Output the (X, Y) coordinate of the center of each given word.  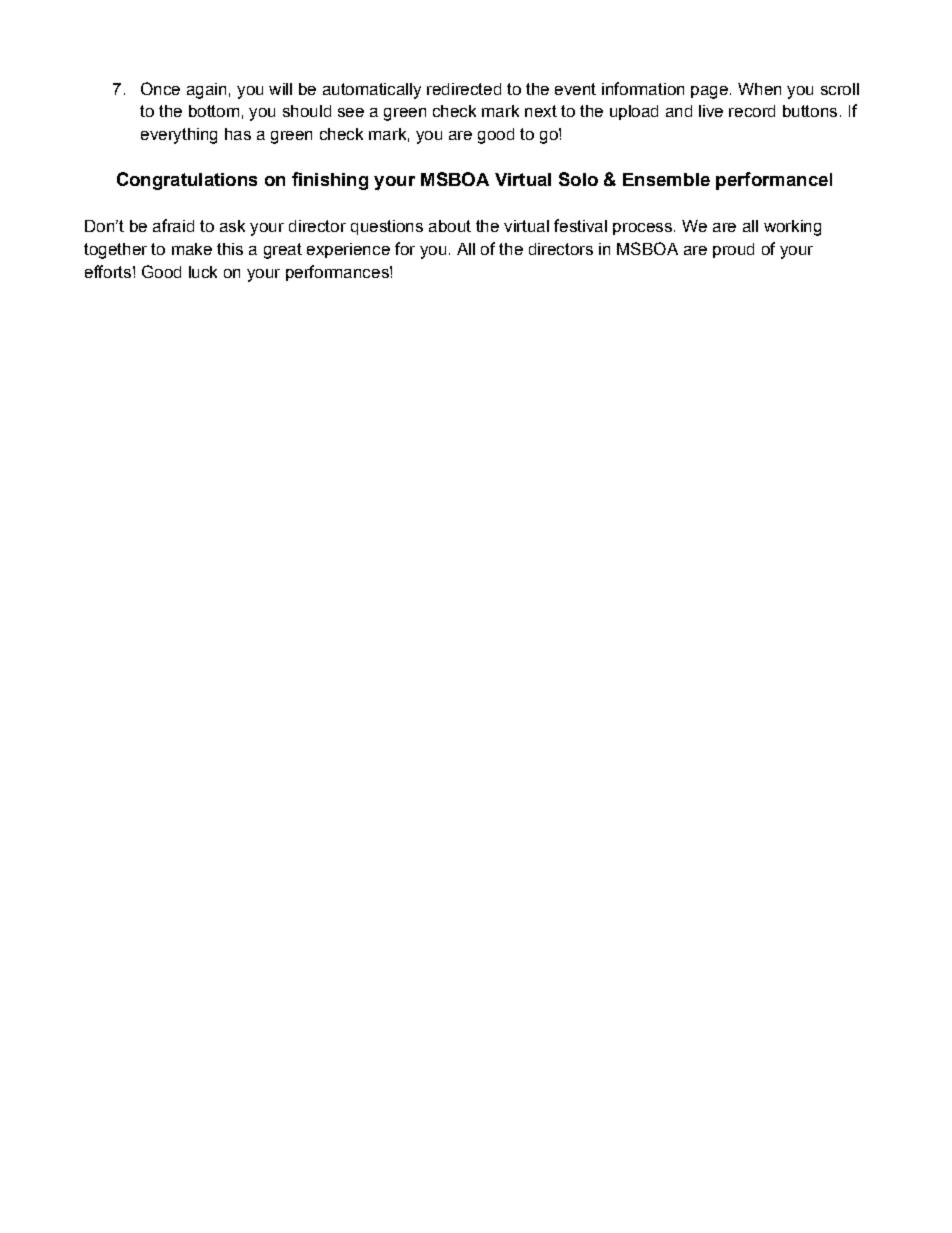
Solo (578, 179)
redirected (464, 89)
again (206, 91)
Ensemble (666, 179)
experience (348, 250)
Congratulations (187, 181)
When (759, 89)
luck (203, 272)
